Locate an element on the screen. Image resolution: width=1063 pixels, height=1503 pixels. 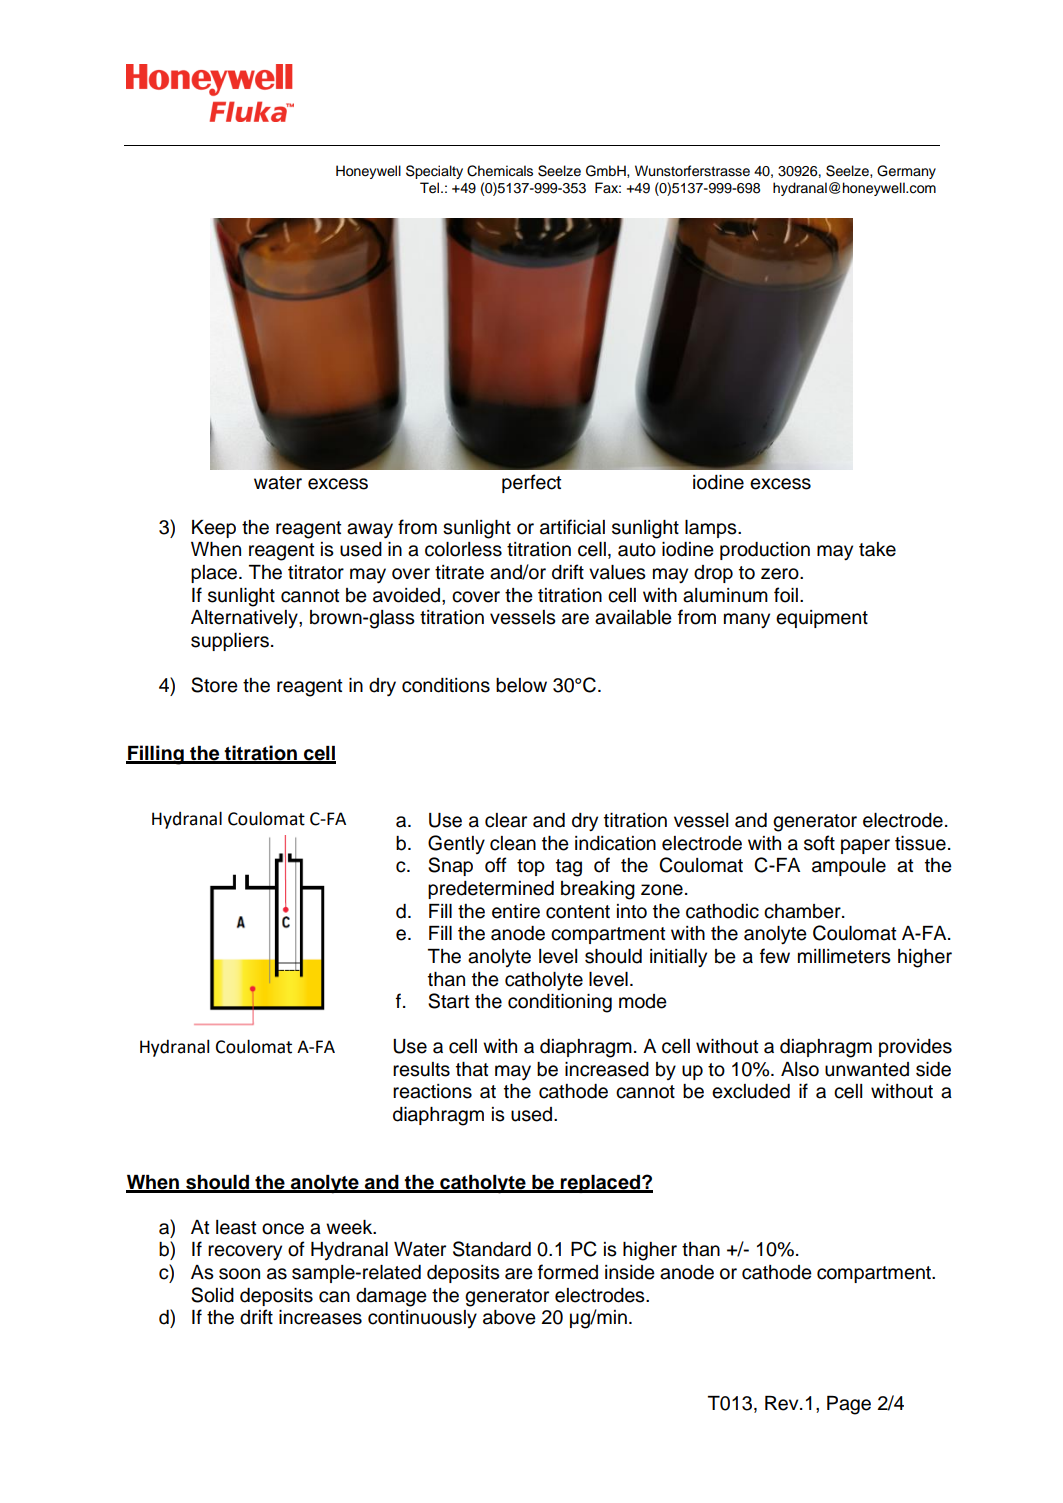
take is located at coordinates (877, 549).
